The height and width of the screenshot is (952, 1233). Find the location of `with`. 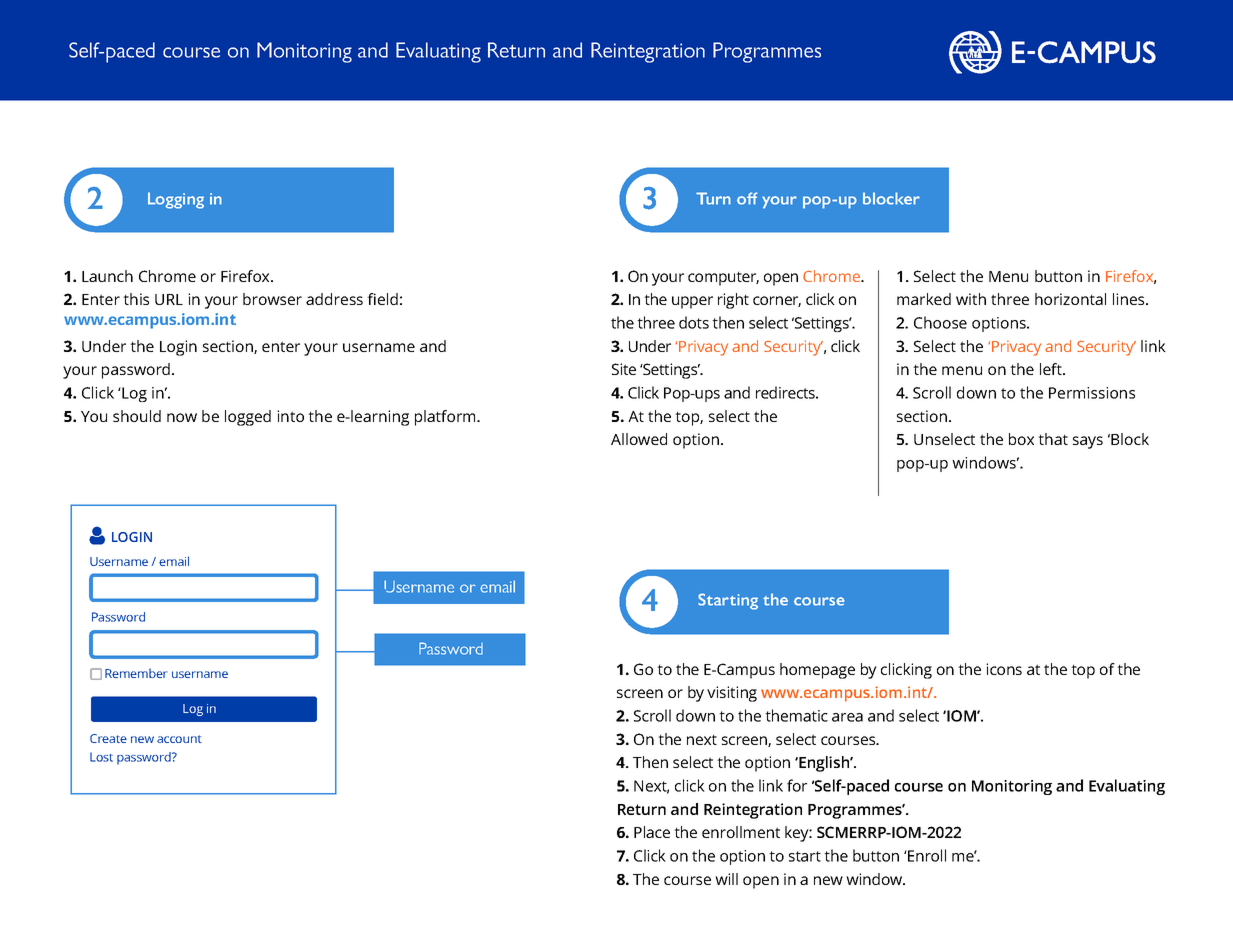

with is located at coordinates (971, 299).
